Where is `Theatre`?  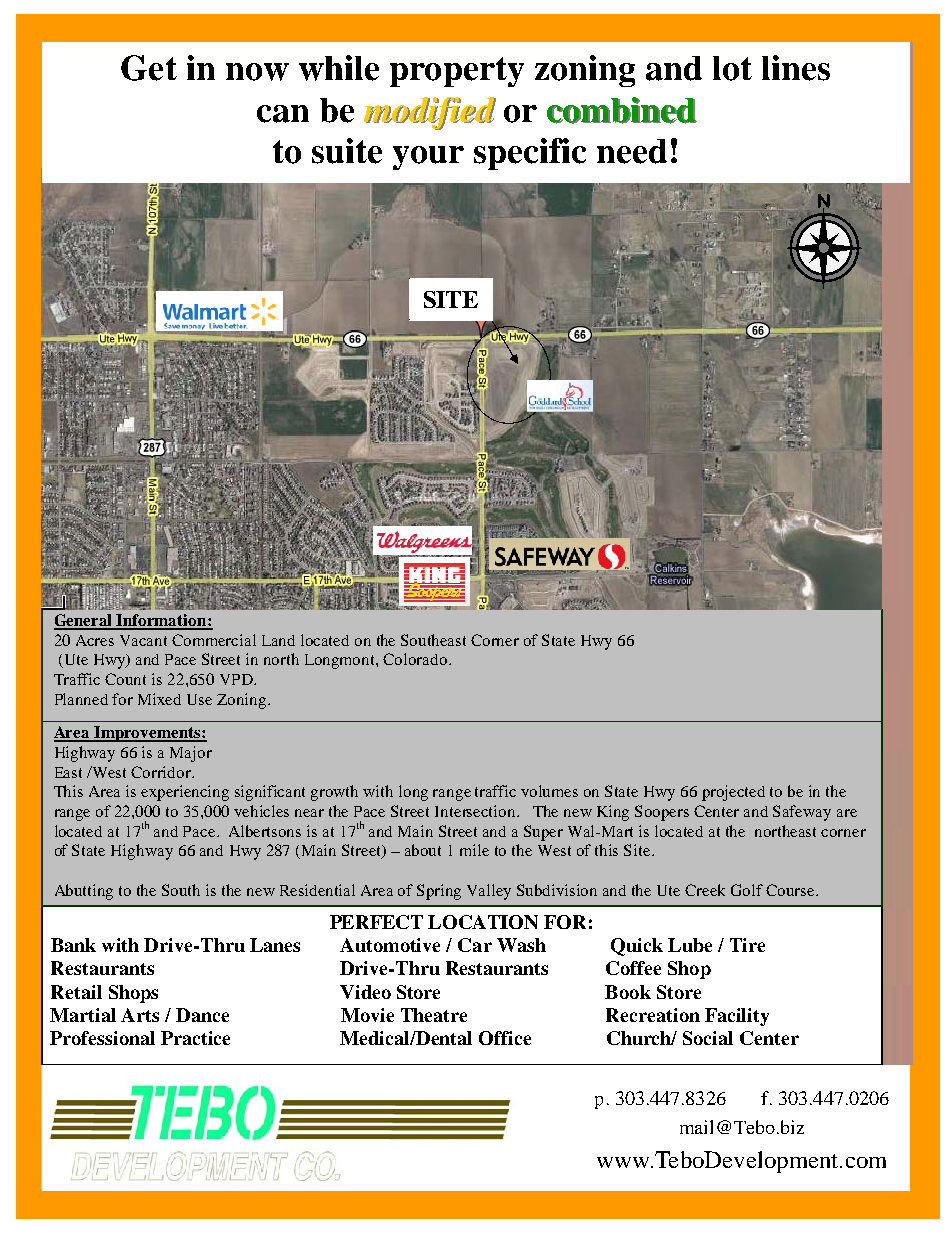 Theatre is located at coordinates (434, 1015).
